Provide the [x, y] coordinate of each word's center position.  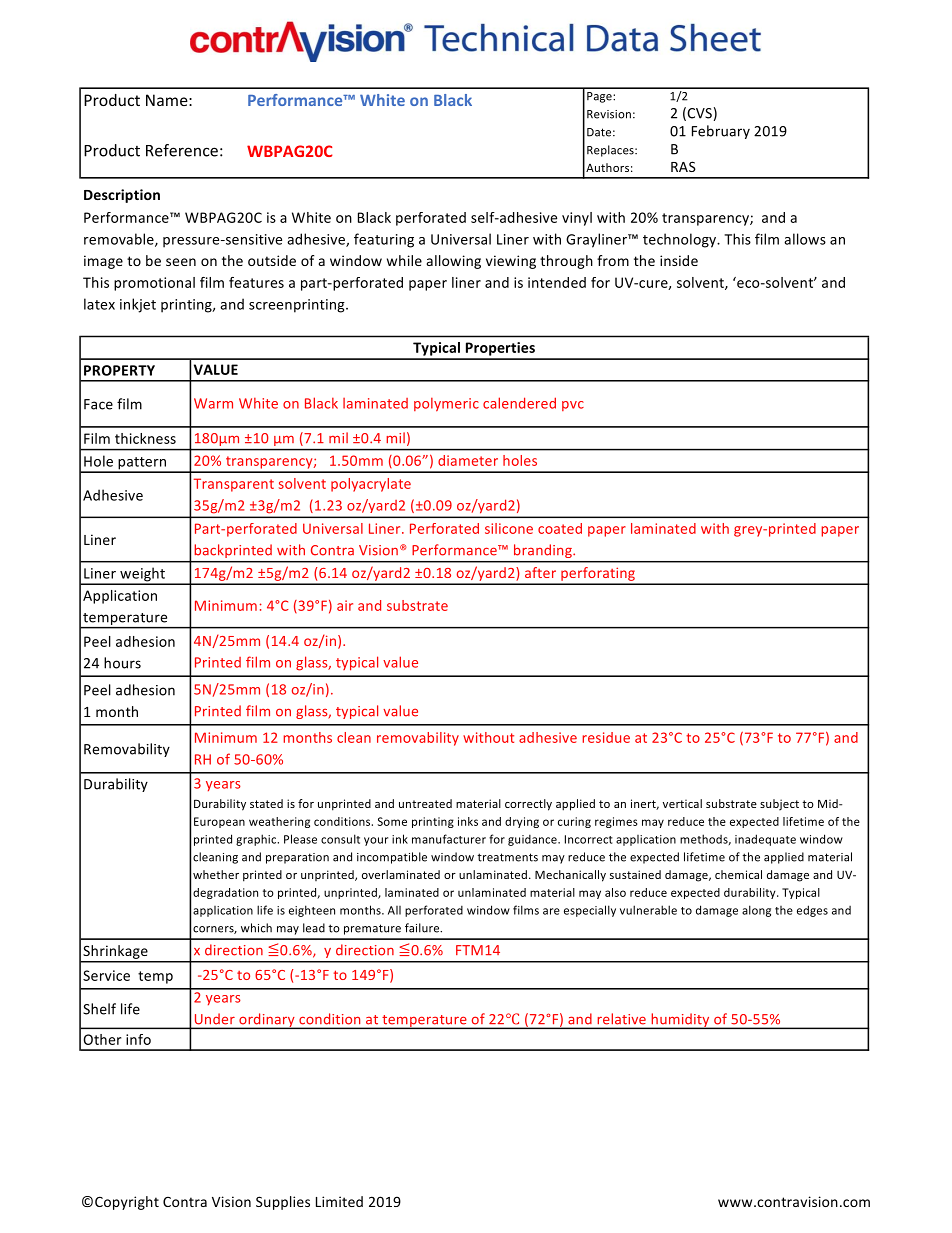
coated [560, 528]
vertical [682, 803]
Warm [213, 403]
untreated [425, 803]
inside [679, 260]
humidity [680, 1021]
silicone [509, 528]
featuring [384, 240]
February [721, 132]
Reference [182, 150]
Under [215, 1019]
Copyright [127, 1203]
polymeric [446, 404]
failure [423, 928]
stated [266, 803]
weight [142, 575]
